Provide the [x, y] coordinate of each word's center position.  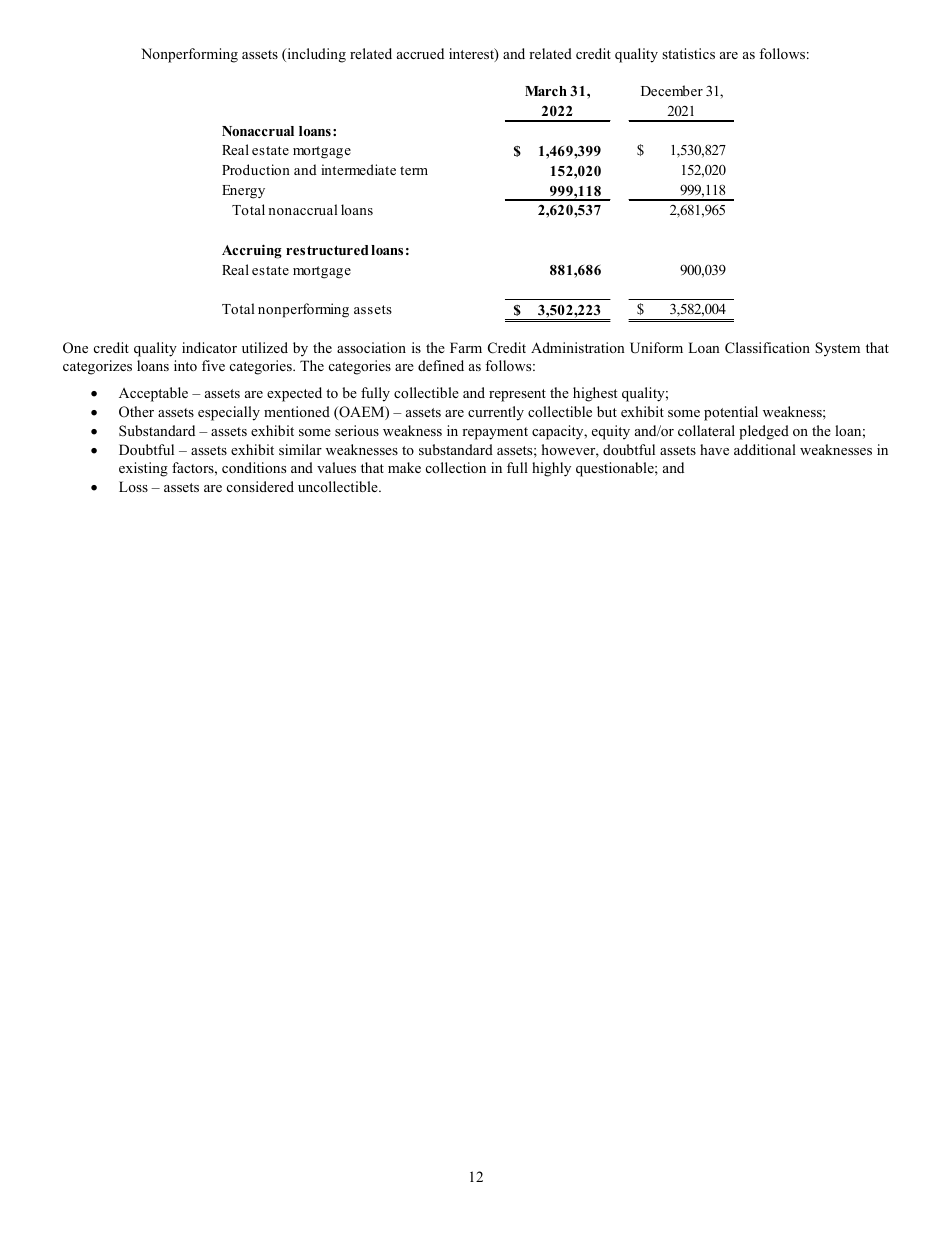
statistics [688, 53]
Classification [767, 348]
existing [143, 469]
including [315, 55]
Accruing [252, 251]
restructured [327, 250]
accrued [420, 53]
